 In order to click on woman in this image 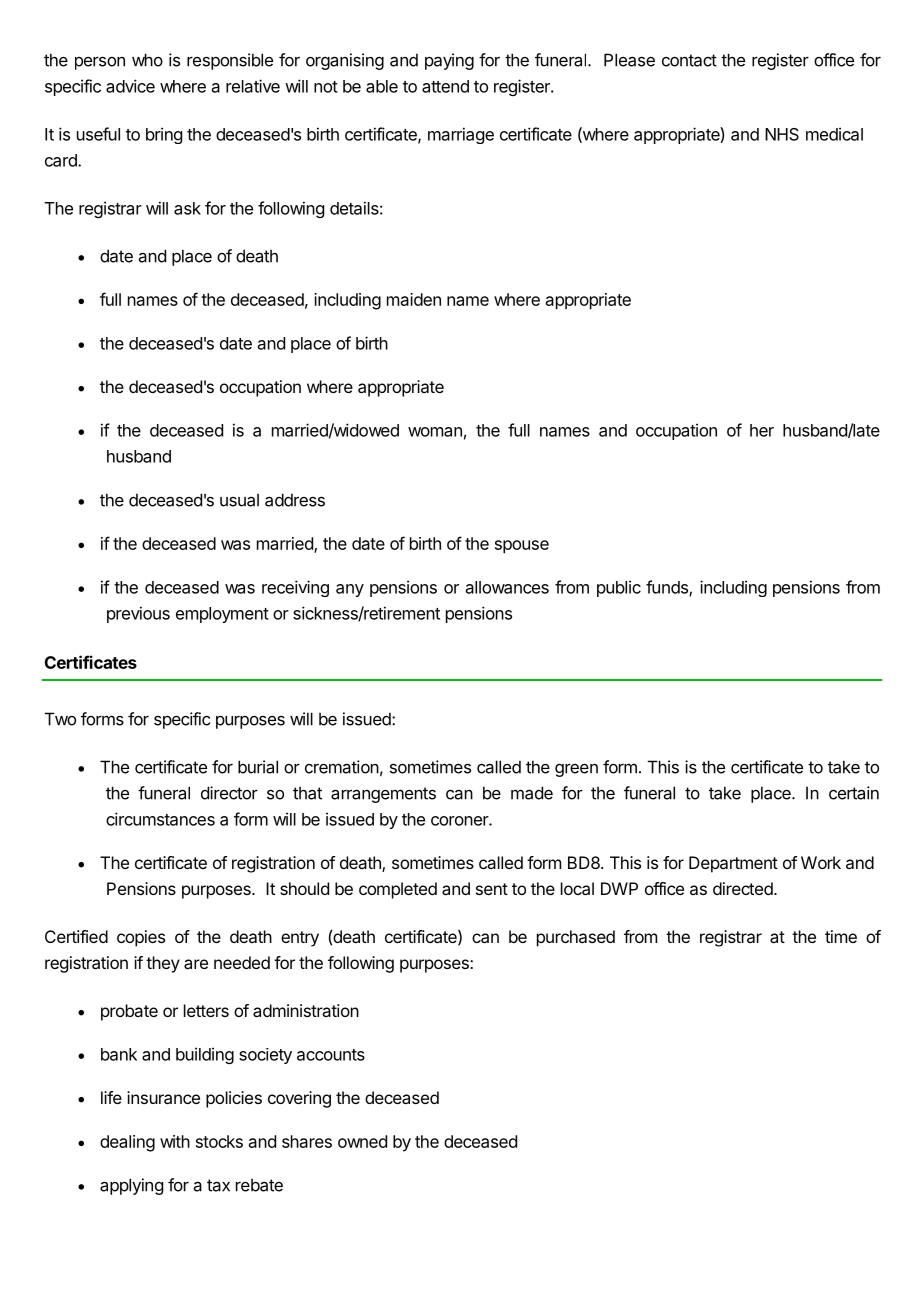, I will do `click(435, 432)`.
